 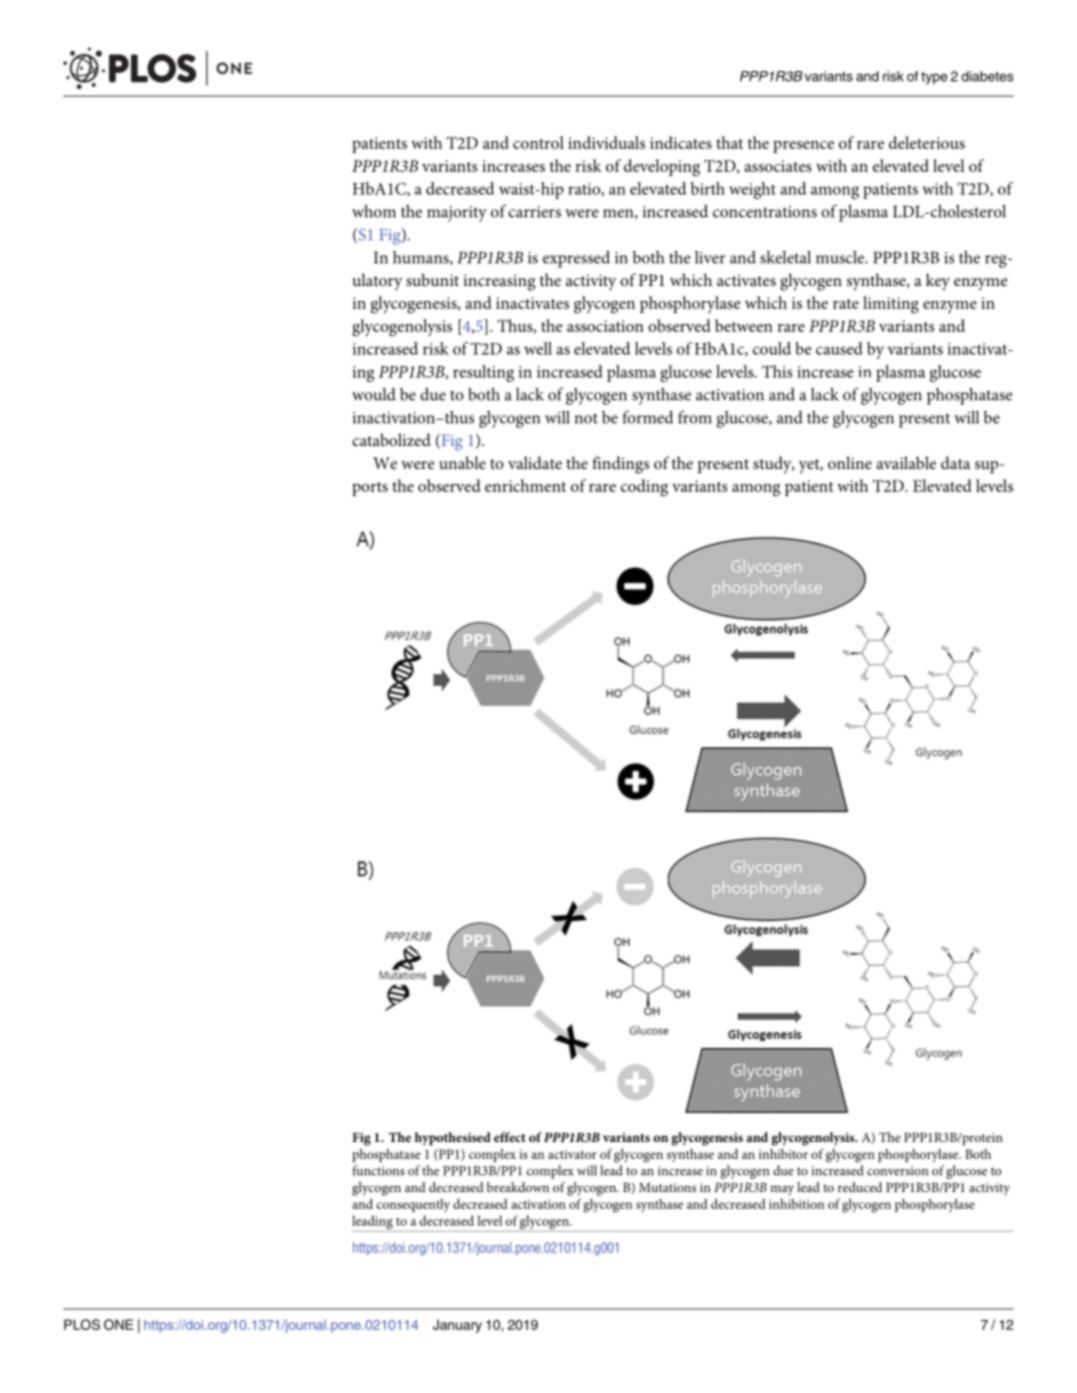 What do you see at coordinates (538, 142) in the page?
I see `control` at bounding box center [538, 142].
